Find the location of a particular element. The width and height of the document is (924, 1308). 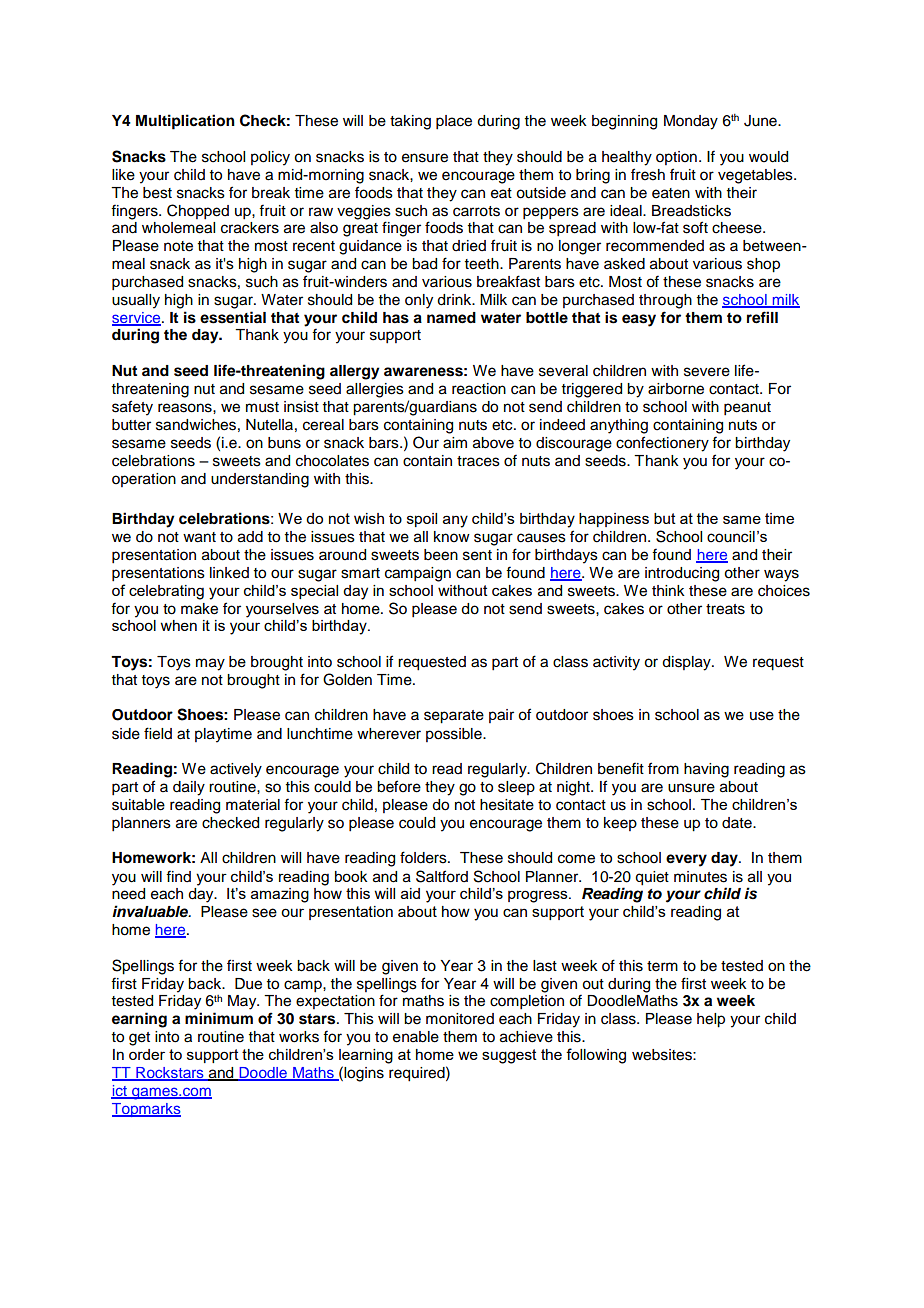

option is located at coordinates (676, 158).
